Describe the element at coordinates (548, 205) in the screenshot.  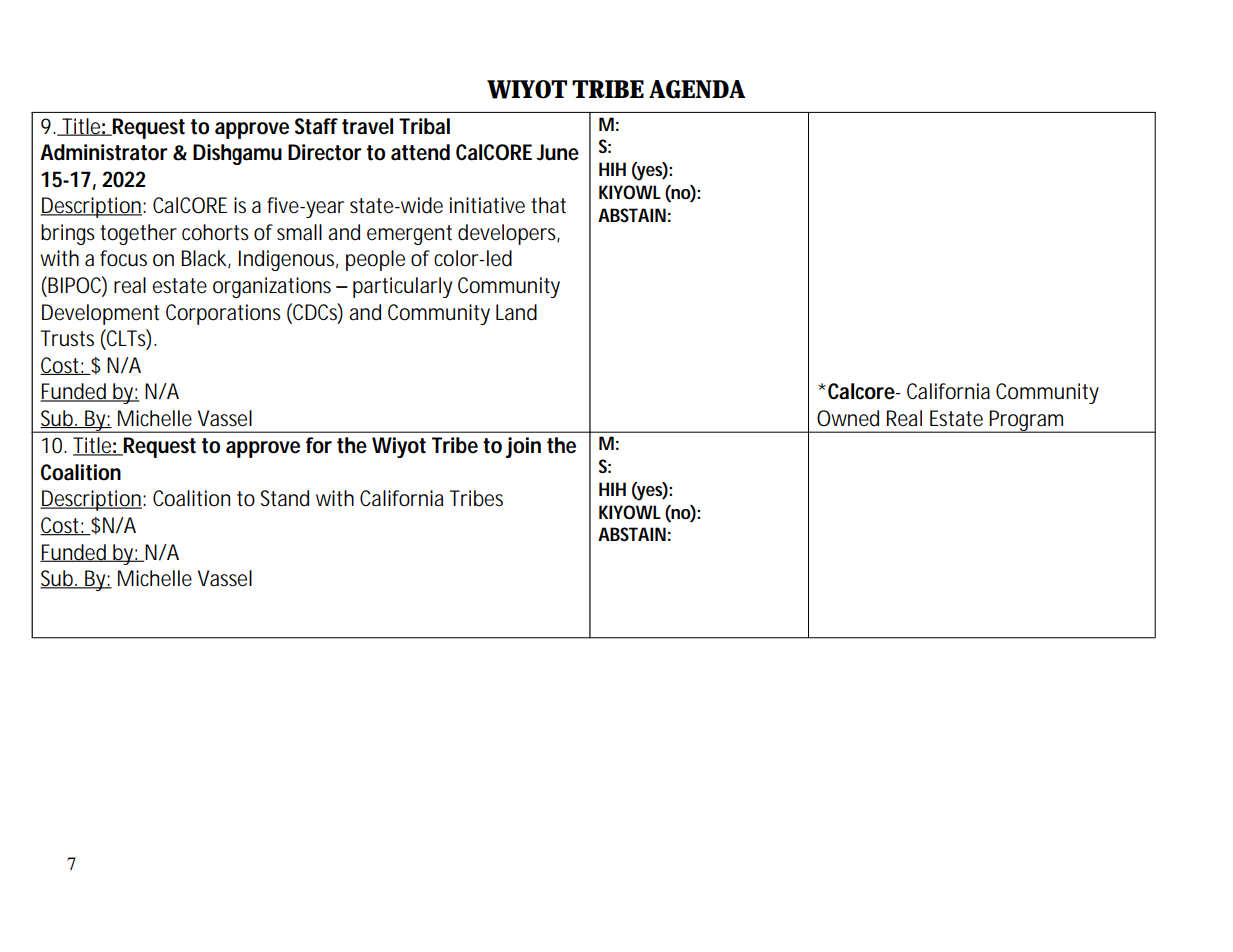
I see `that` at that location.
